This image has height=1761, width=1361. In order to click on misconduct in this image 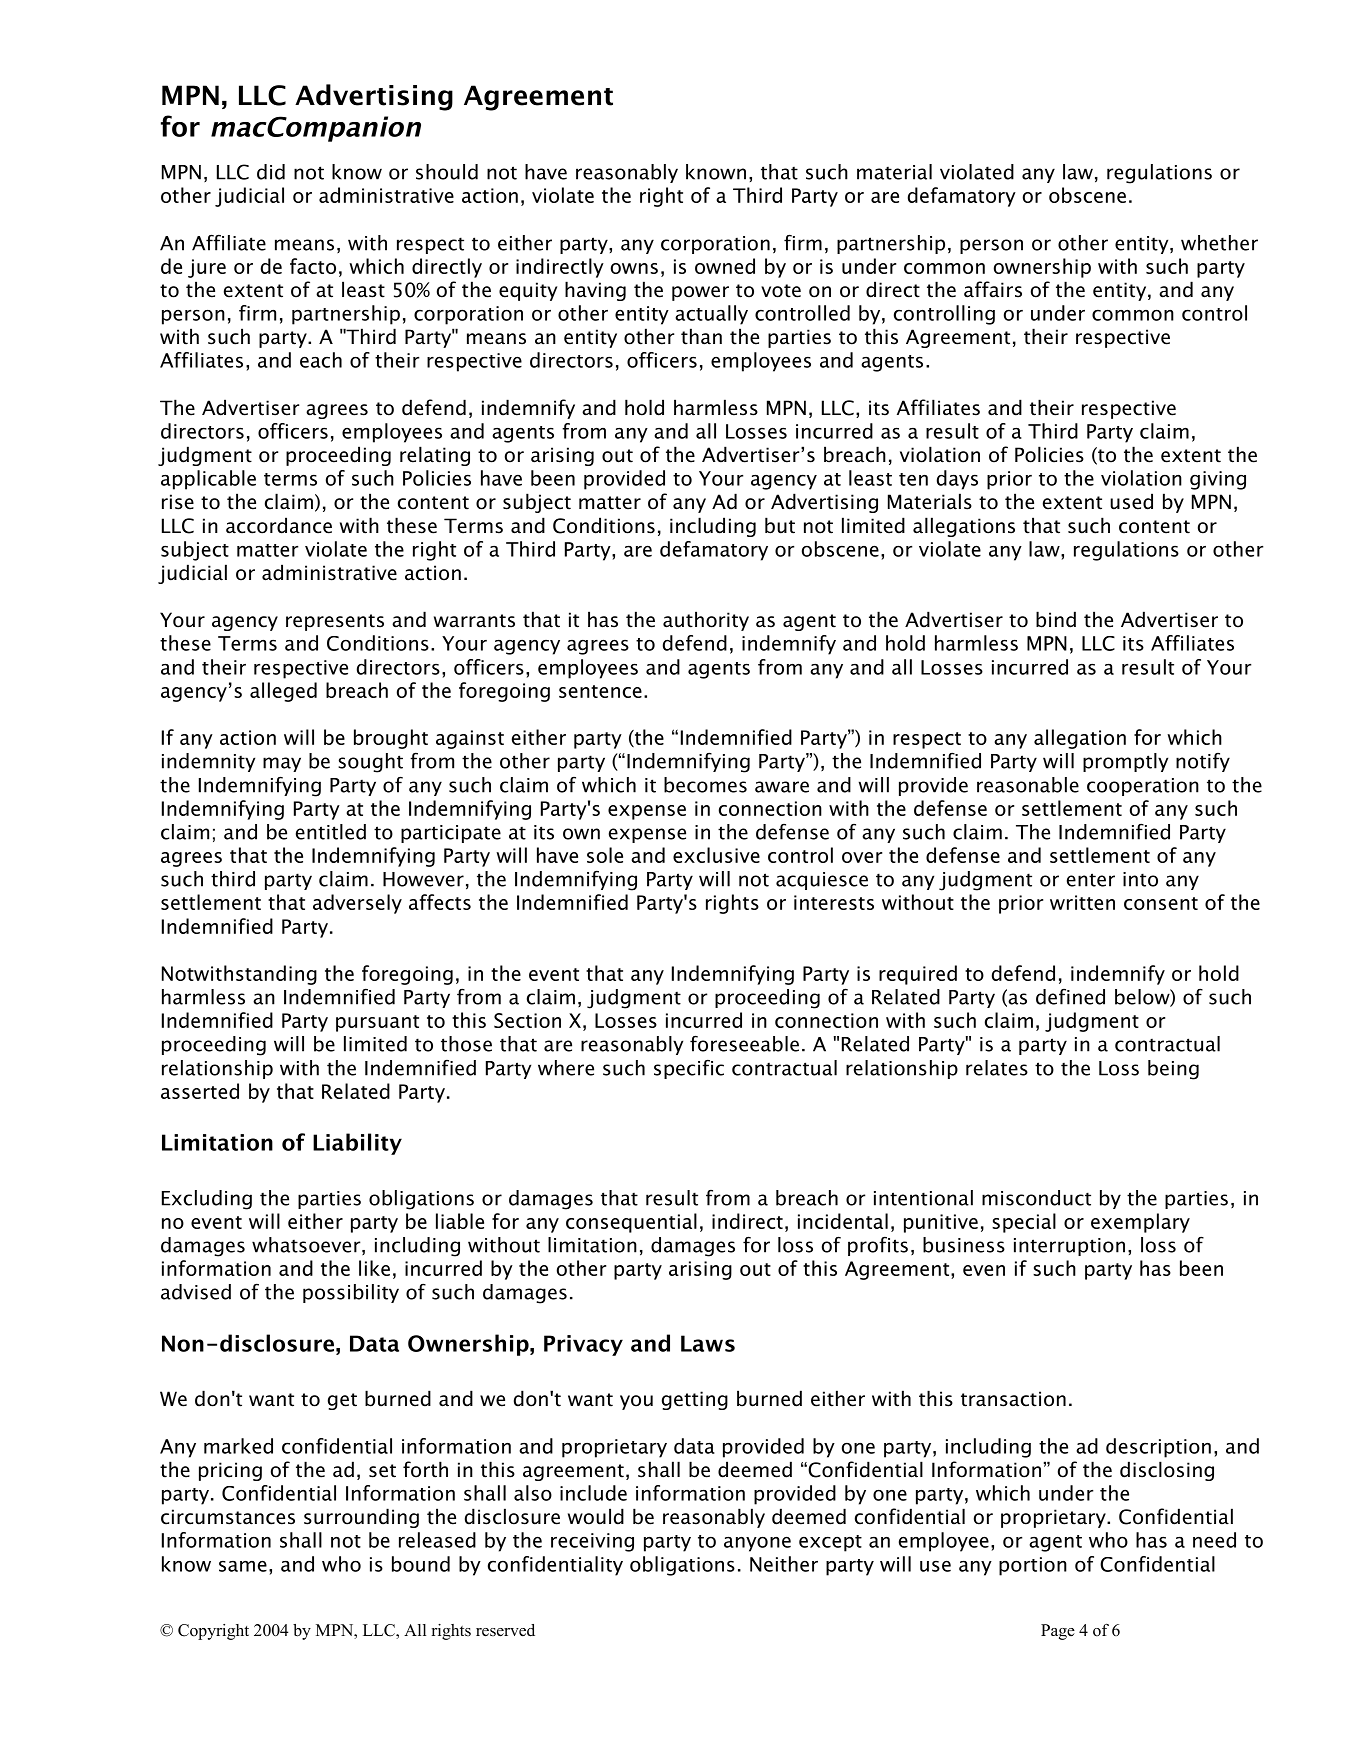, I will do `click(1036, 1198)`.
